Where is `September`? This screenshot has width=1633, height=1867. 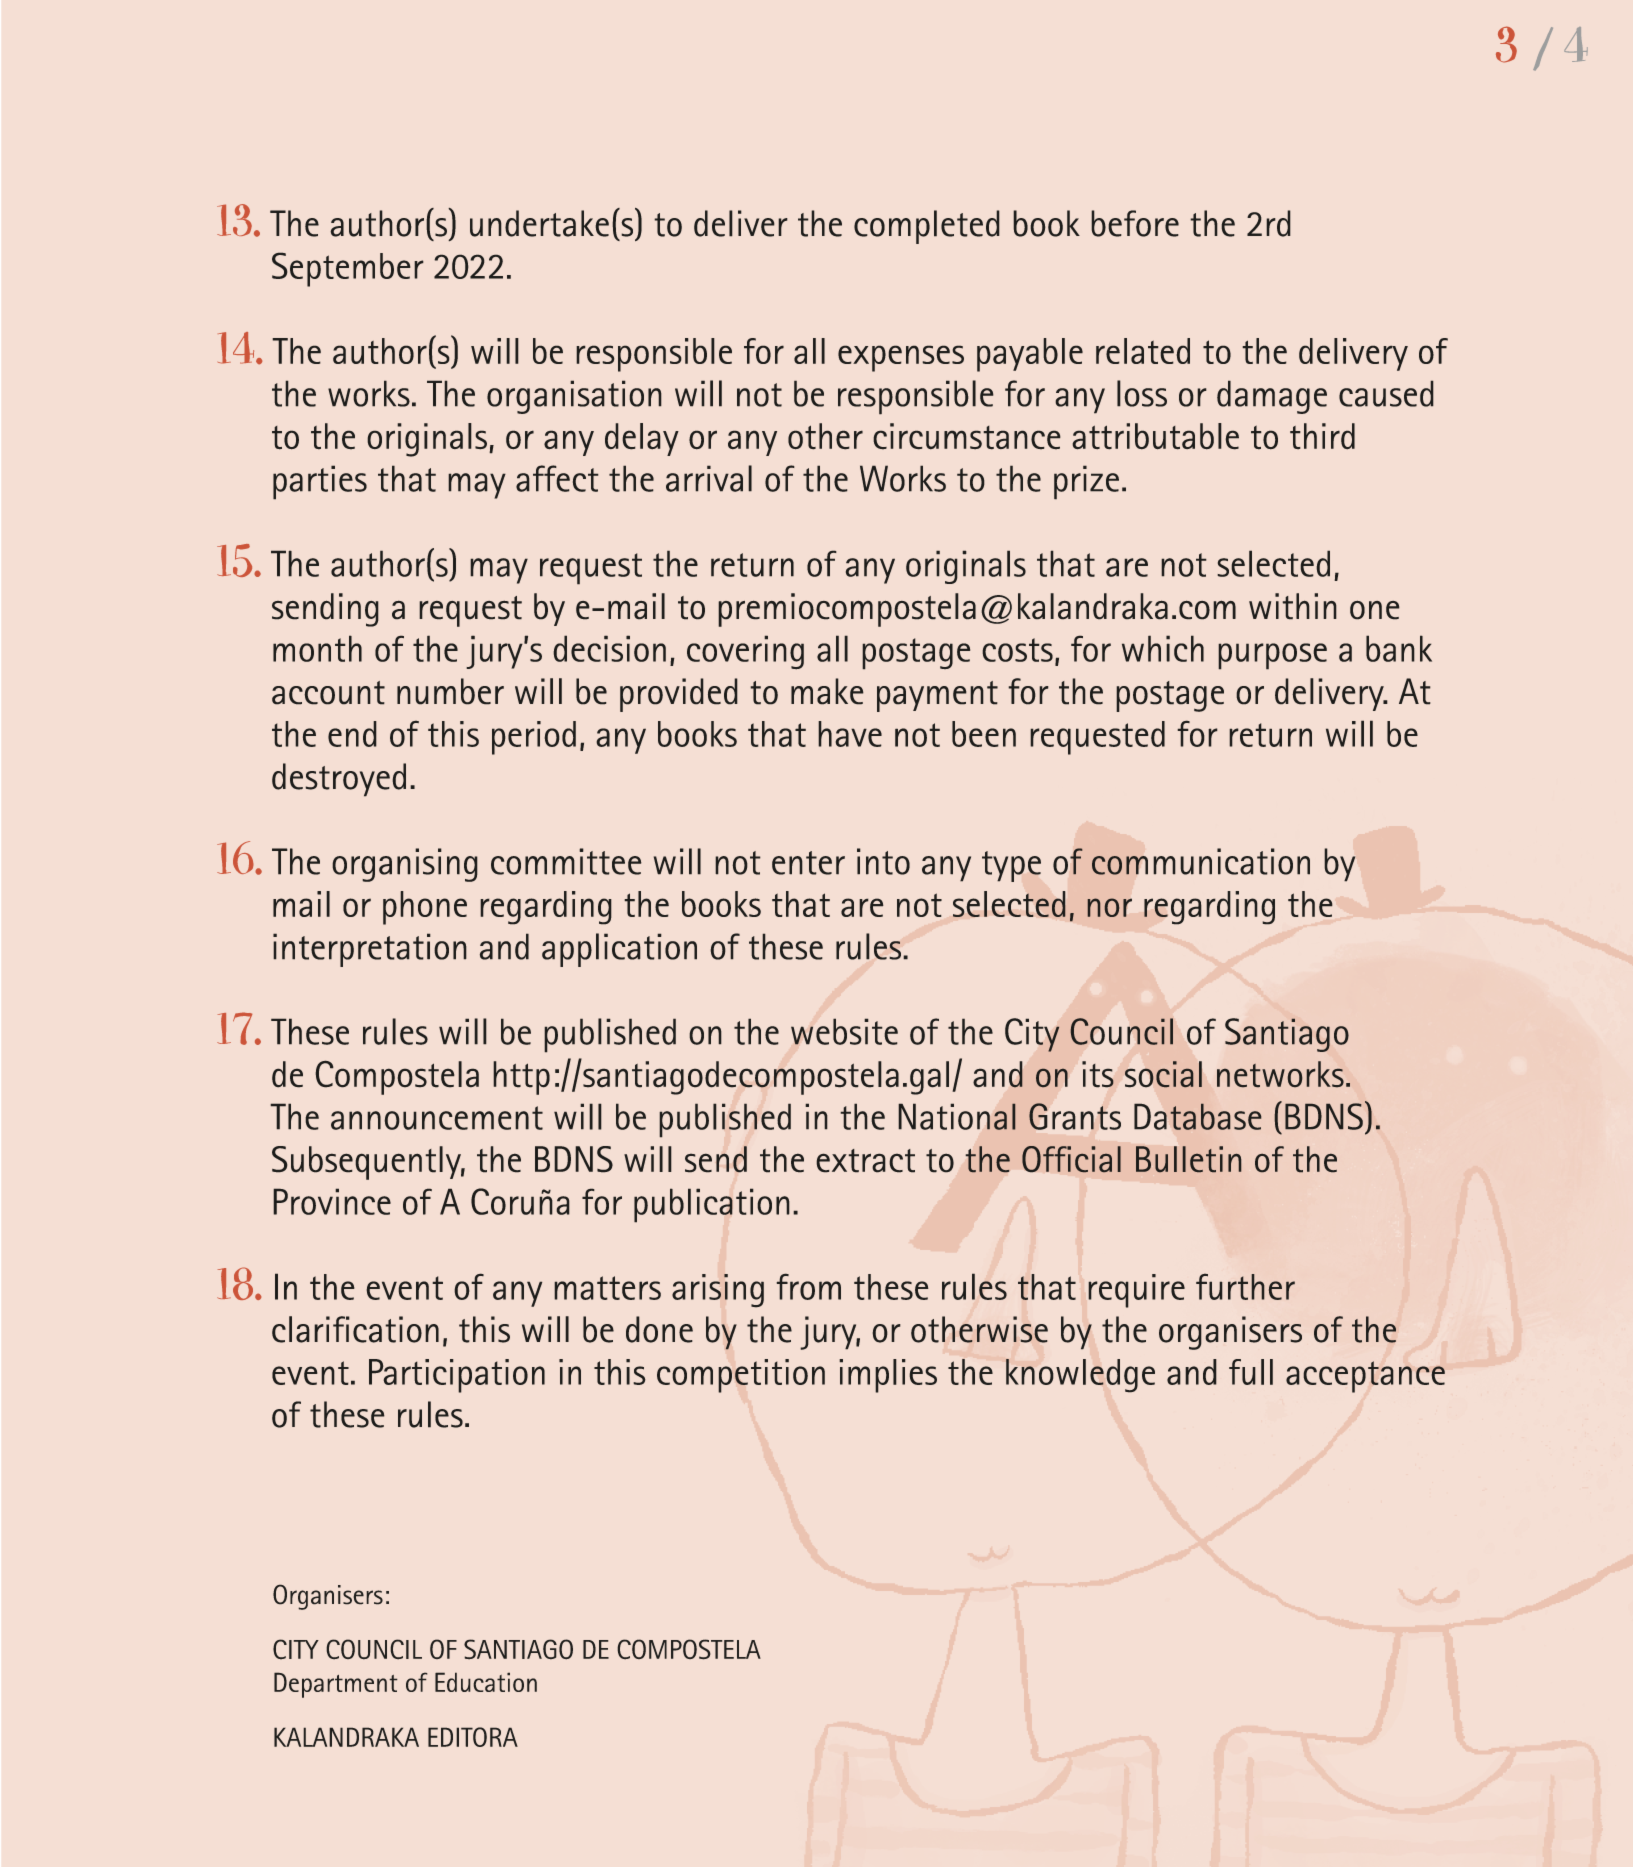 September is located at coordinates (348, 269).
